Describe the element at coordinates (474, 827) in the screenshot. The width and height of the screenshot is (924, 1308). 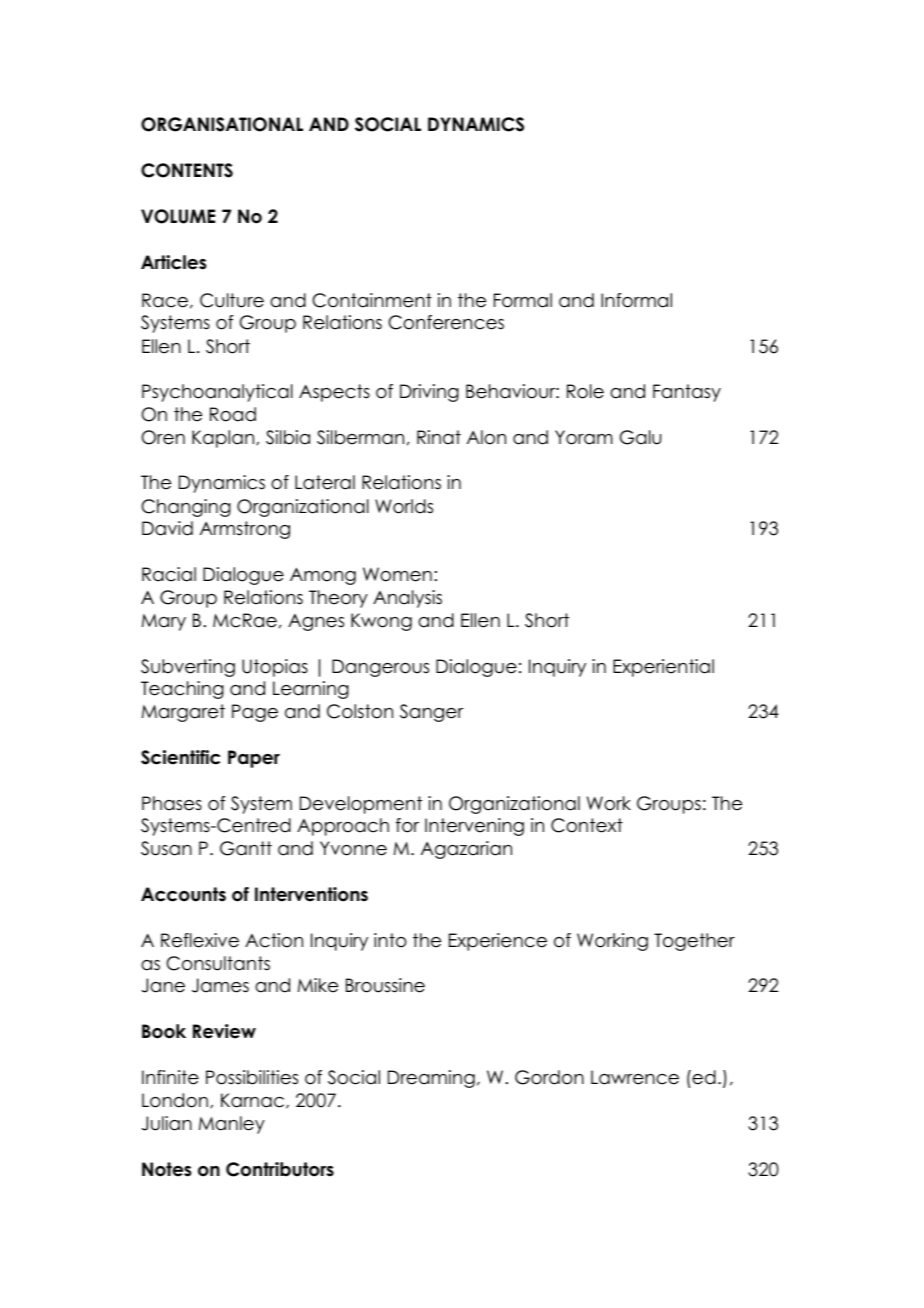
I see `Intervening` at that location.
